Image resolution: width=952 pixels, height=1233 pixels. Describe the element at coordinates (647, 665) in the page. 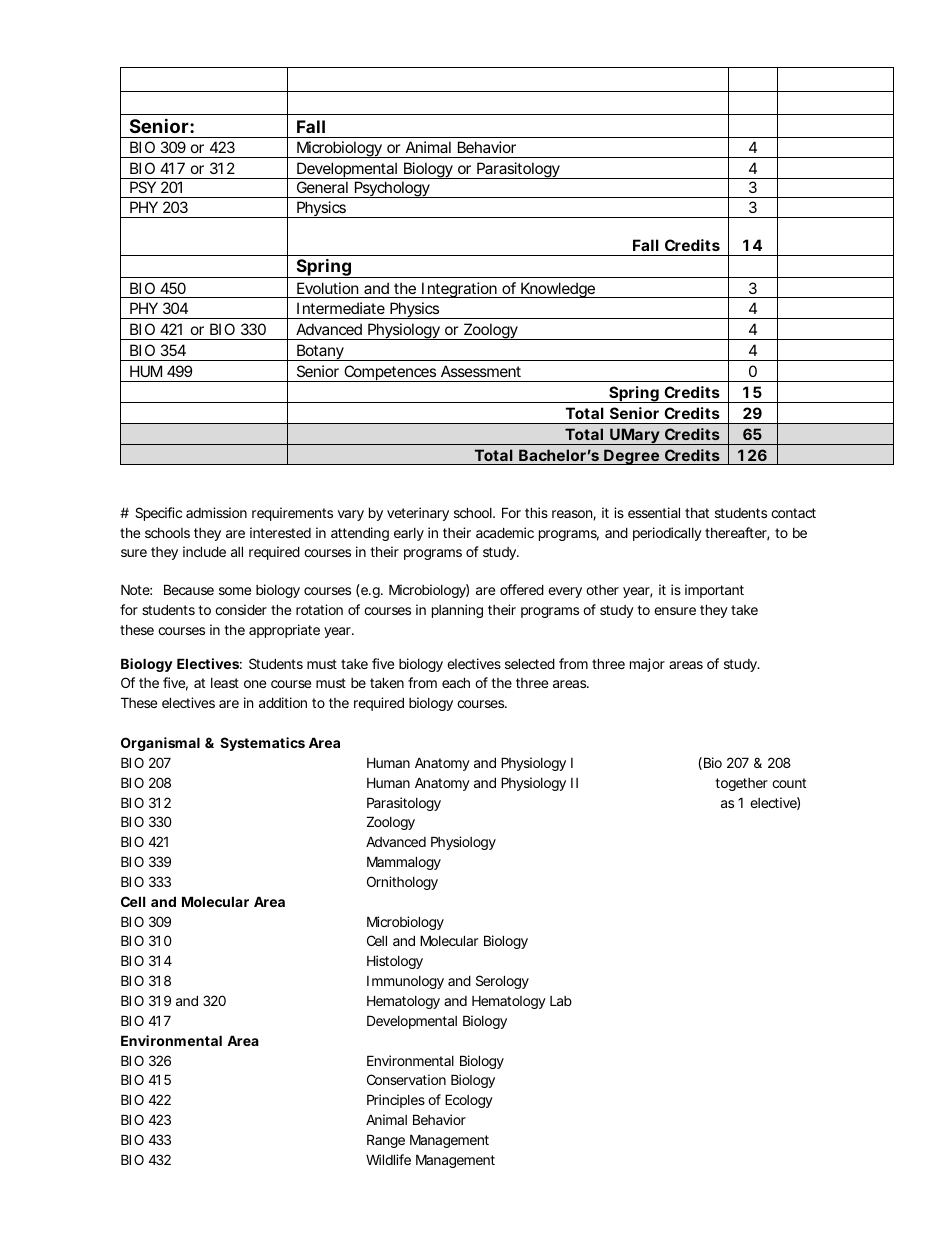

I see `major` at that location.
